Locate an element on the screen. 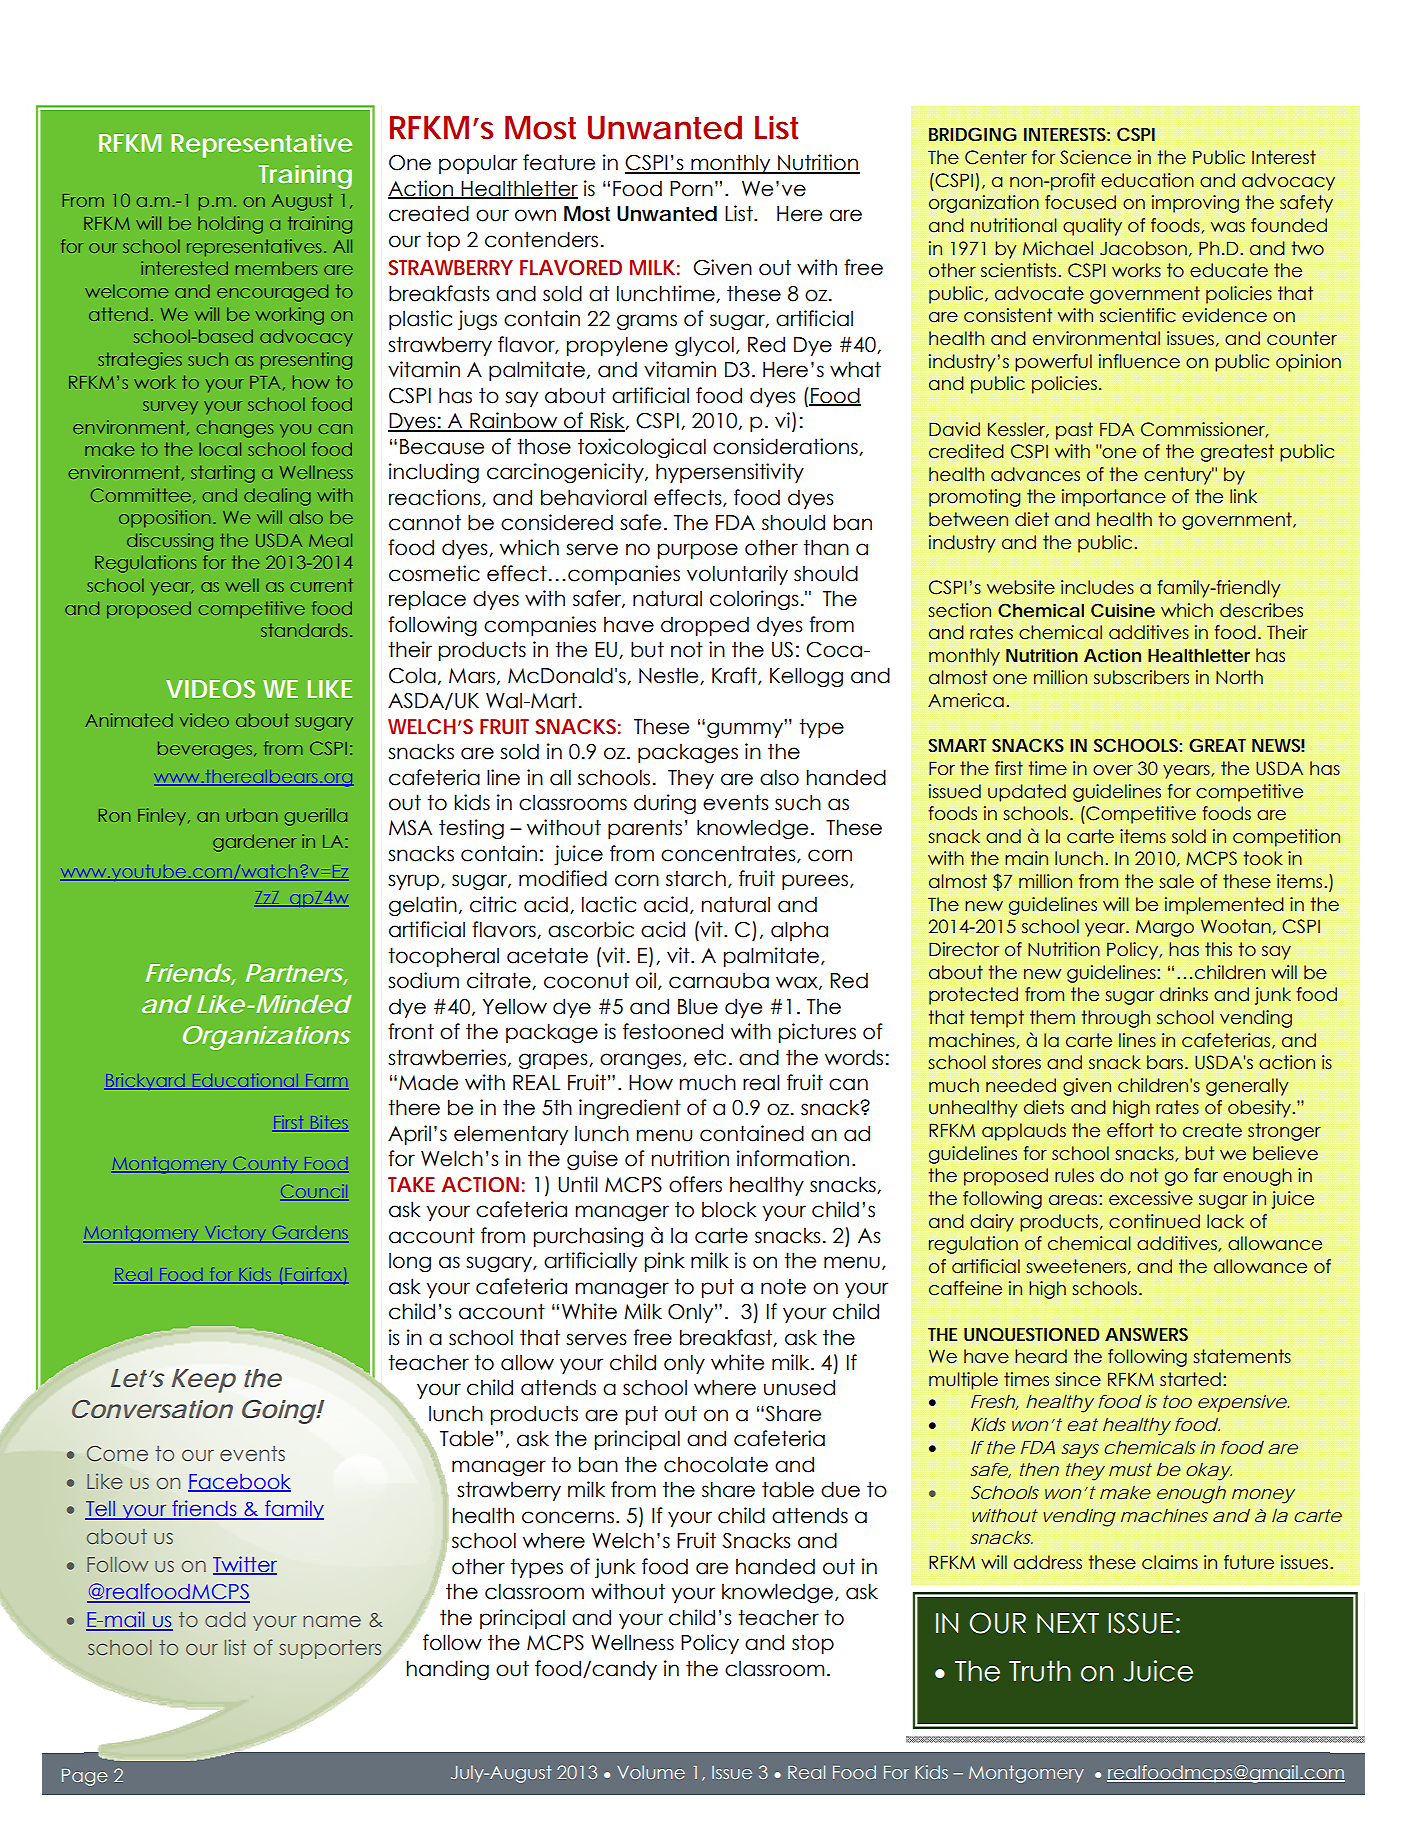 This screenshot has width=1412, height=1827. note is located at coordinates (783, 1286).
